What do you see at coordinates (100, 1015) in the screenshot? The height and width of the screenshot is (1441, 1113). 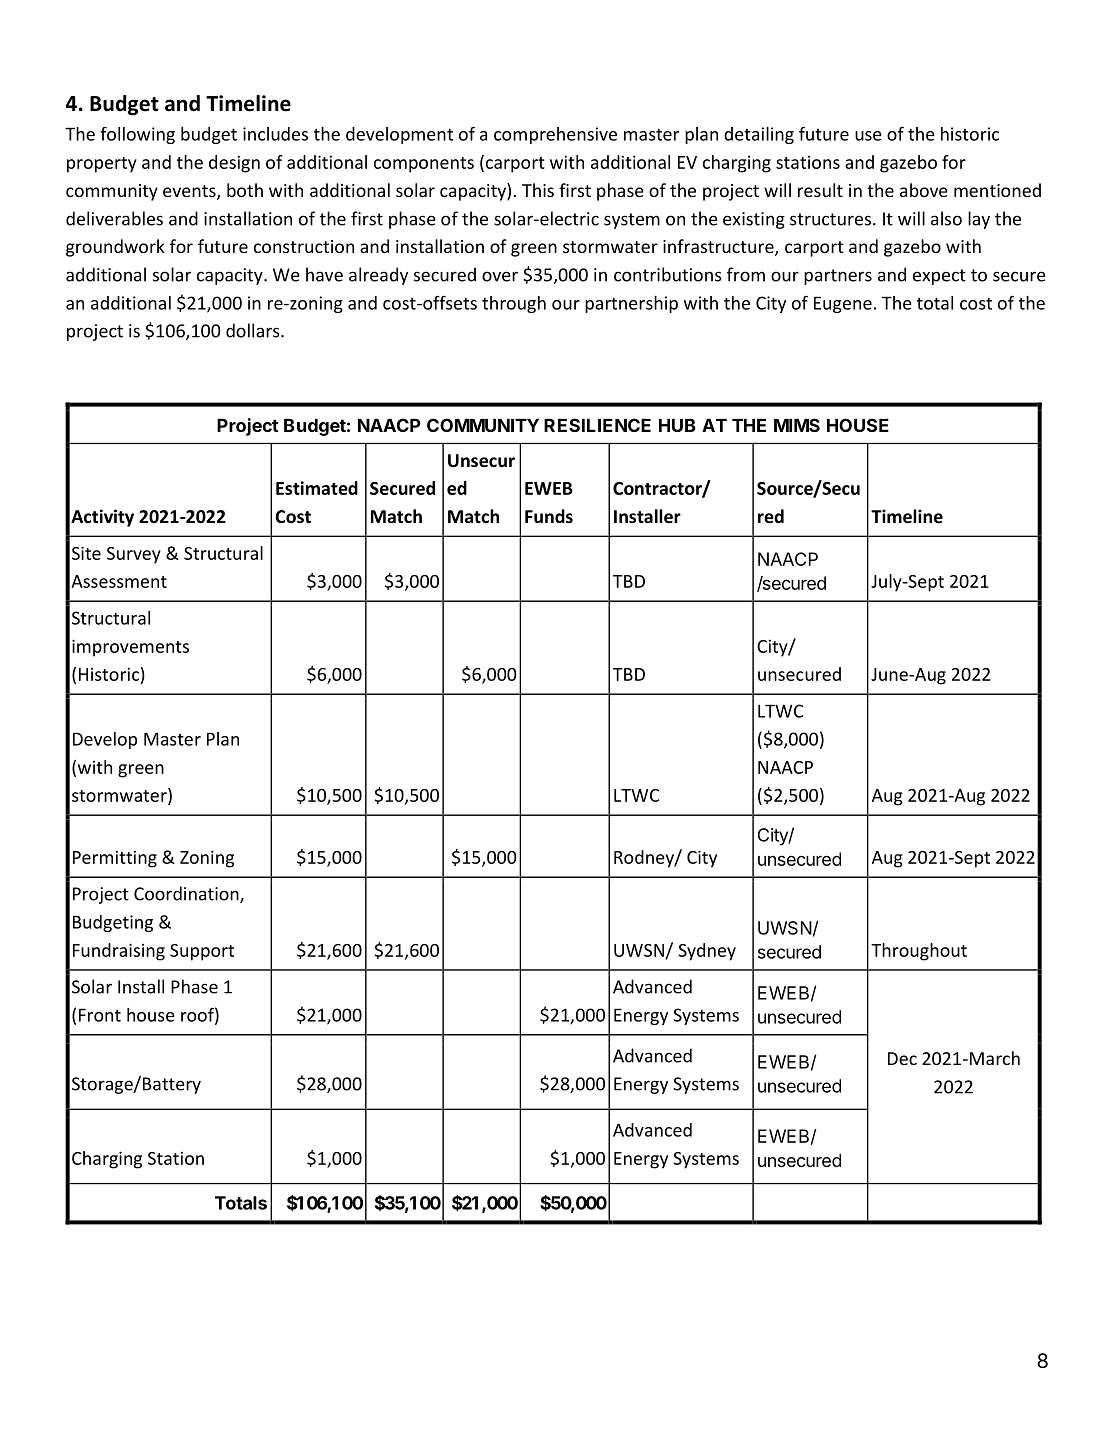 I see `Front` at bounding box center [100, 1015].
